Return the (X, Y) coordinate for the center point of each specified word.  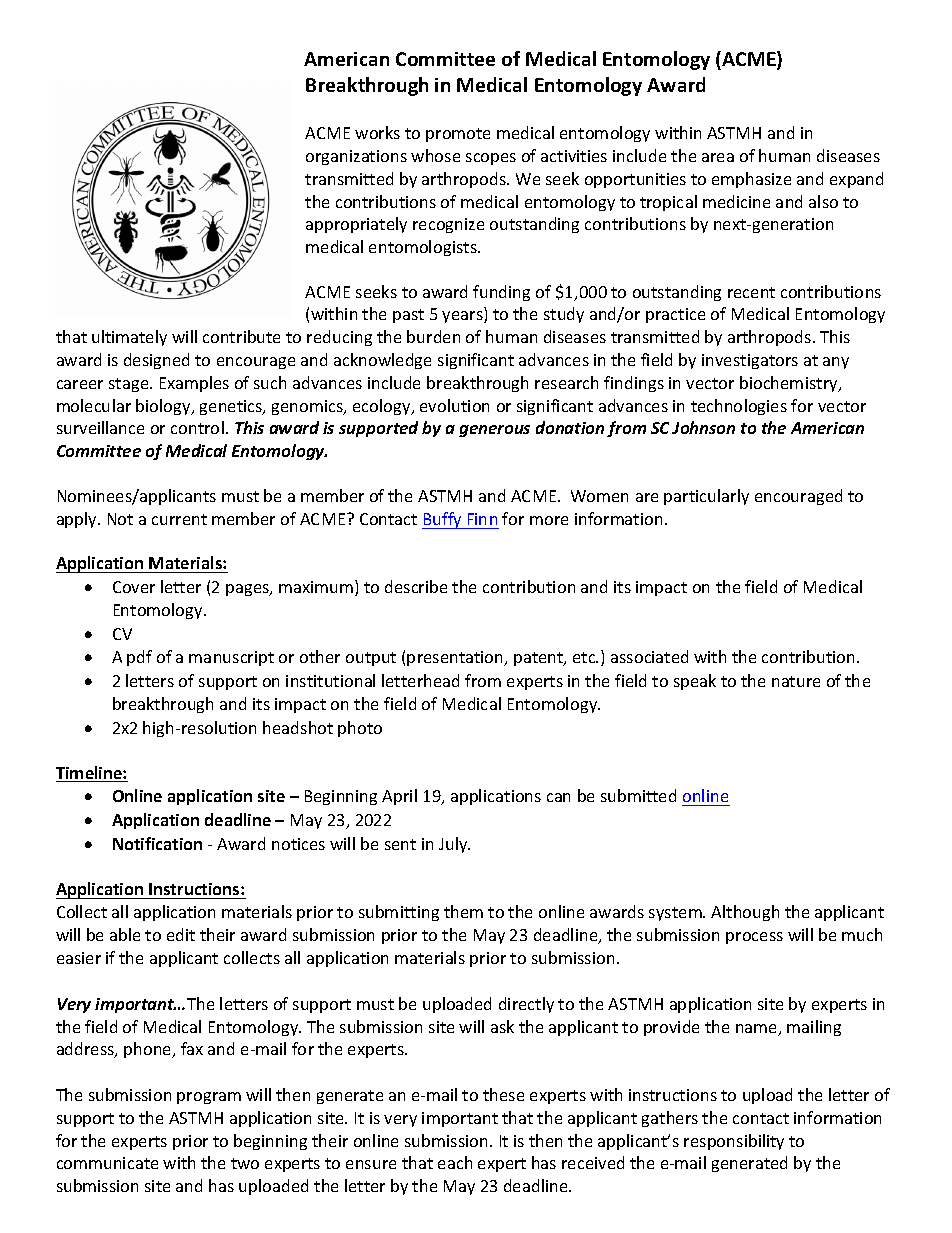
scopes (491, 159)
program (209, 1098)
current (179, 519)
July (454, 845)
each (455, 1162)
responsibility (734, 1142)
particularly (706, 497)
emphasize (751, 180)
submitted (638, 795)
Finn (482, 519)
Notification (157, 843)
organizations (356, 157)
